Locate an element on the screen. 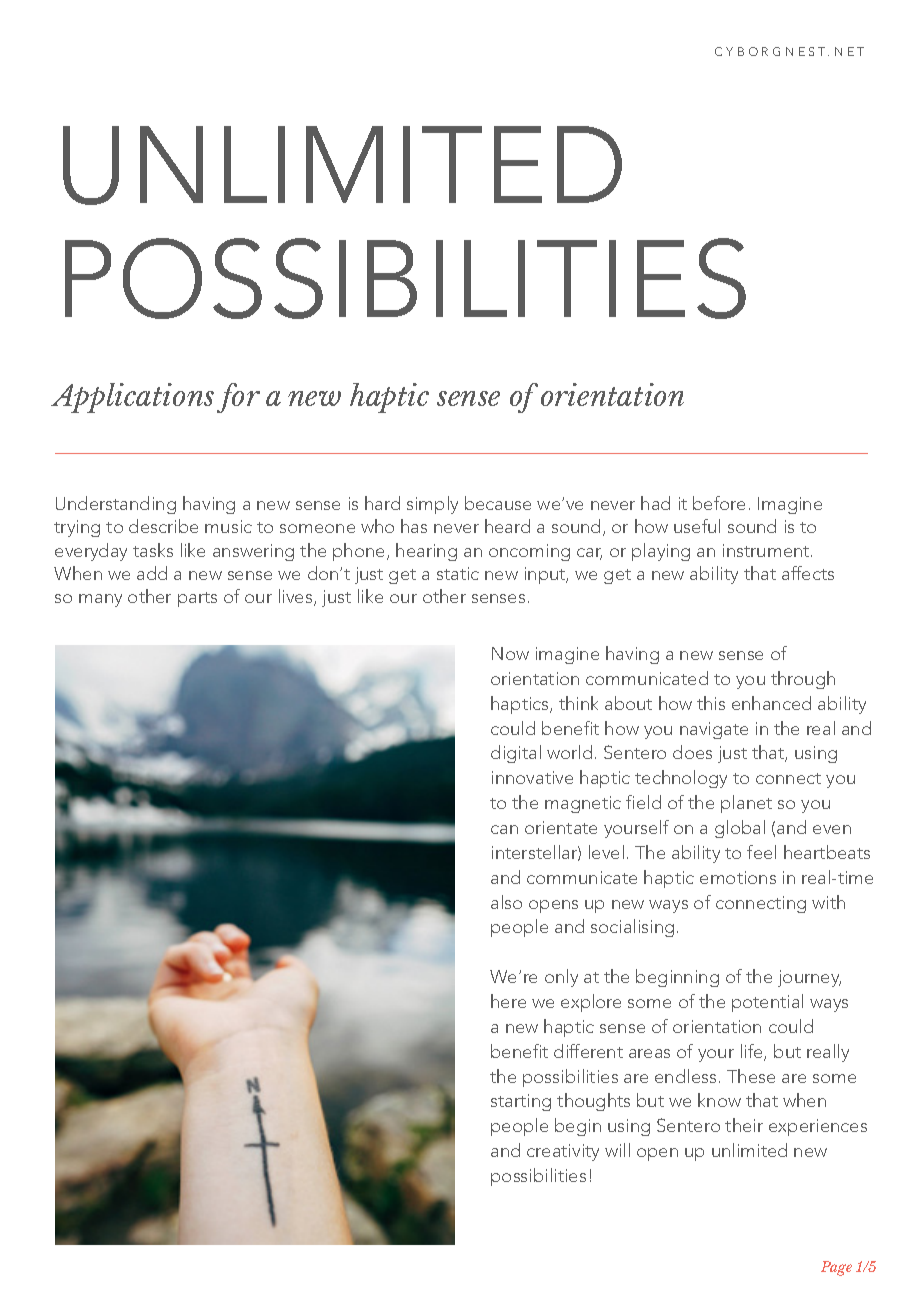 Image resolution: width=924 pixels, height=1308 pixels. creativity is located at coordinates (563, 1152).
